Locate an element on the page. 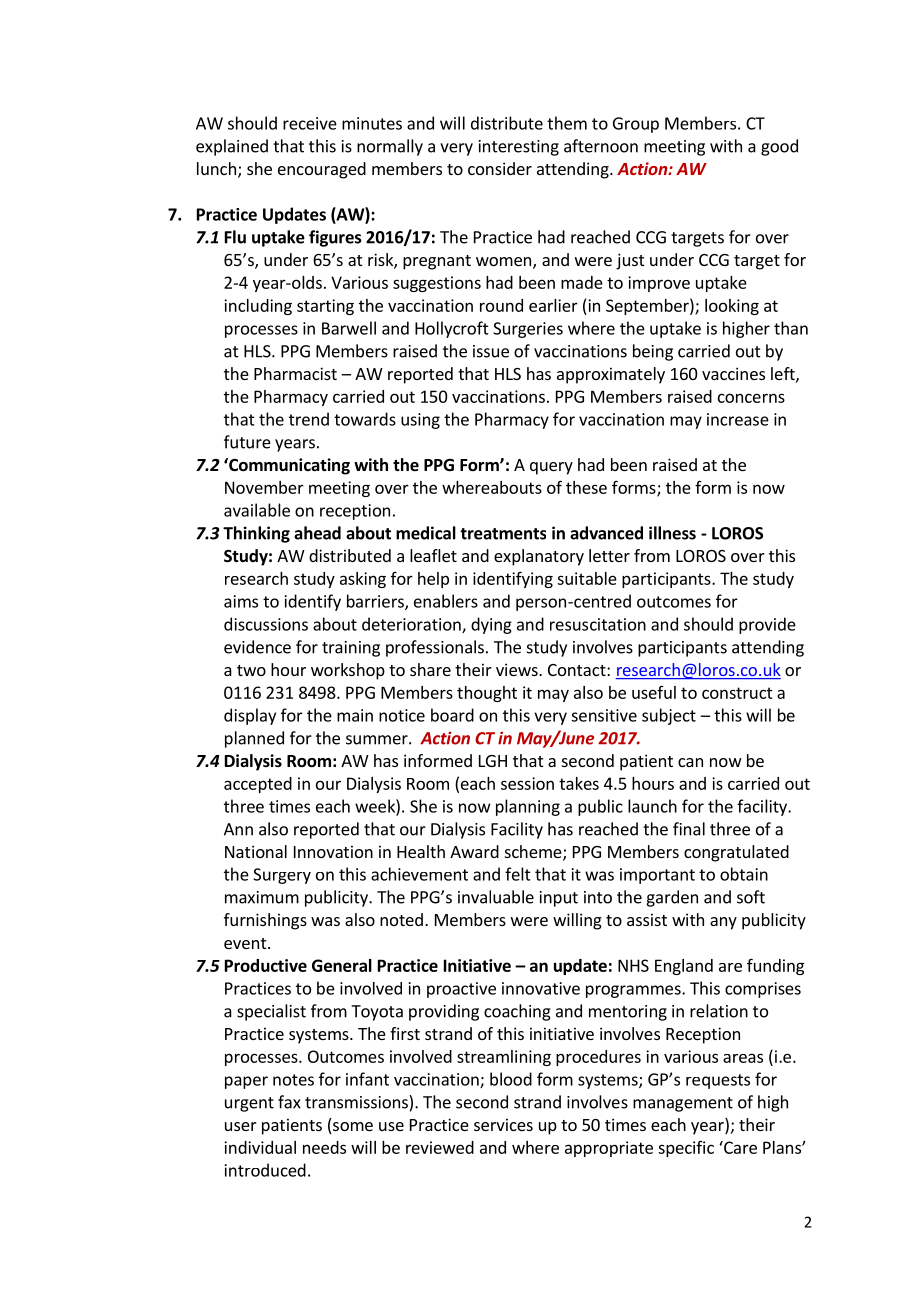 The width and height of the page is (924, 1308). final is located at coordinates (689, 829).
